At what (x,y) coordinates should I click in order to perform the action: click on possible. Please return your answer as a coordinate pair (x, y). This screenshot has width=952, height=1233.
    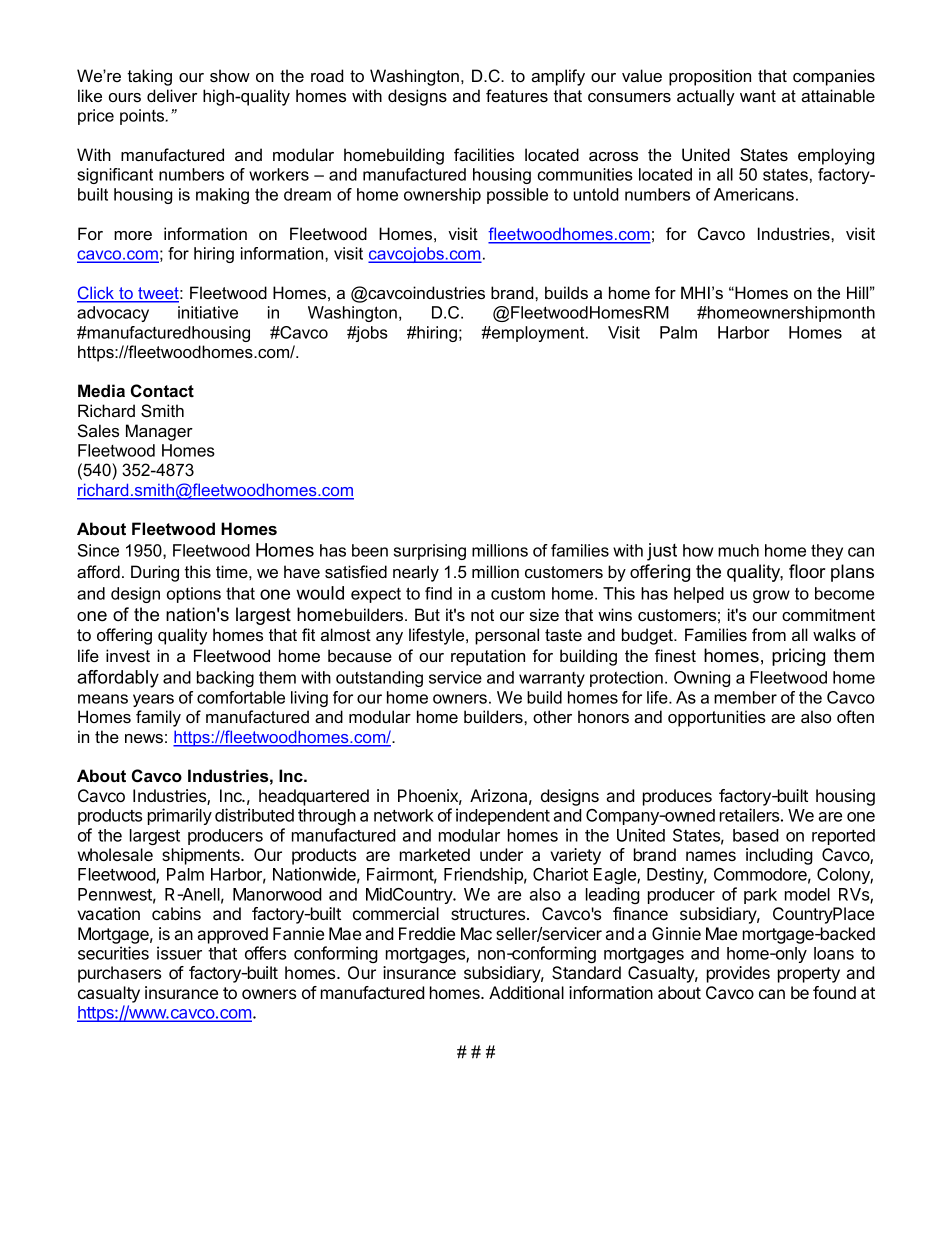
    Looking at the image, I should click on (517, 196).
